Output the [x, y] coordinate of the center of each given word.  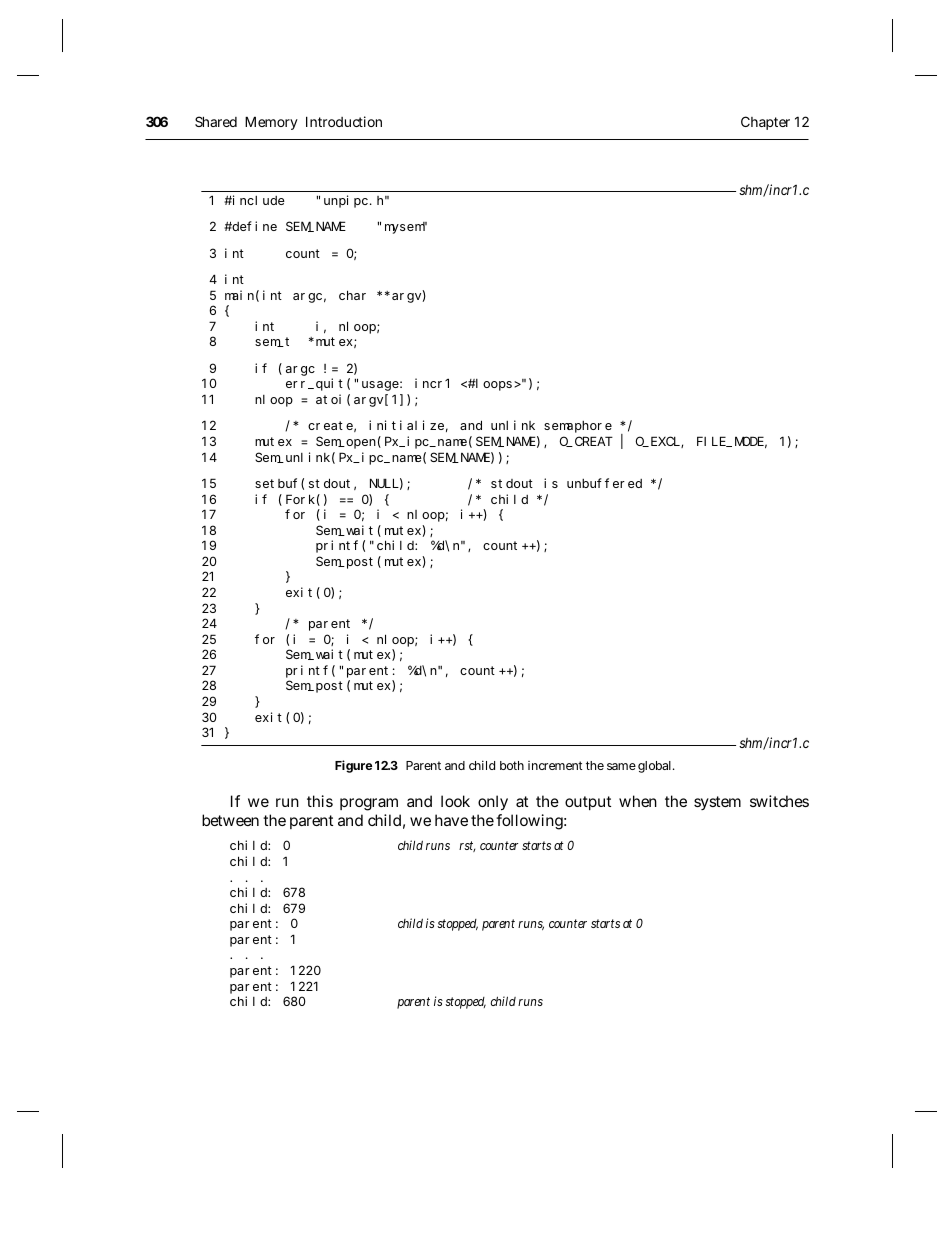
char [352, 295]
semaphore [578, 427]
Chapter [765, 123]
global [656, 767]
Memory [271, 123]
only [493, 803]
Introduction [344, 121]
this [320, 801]
